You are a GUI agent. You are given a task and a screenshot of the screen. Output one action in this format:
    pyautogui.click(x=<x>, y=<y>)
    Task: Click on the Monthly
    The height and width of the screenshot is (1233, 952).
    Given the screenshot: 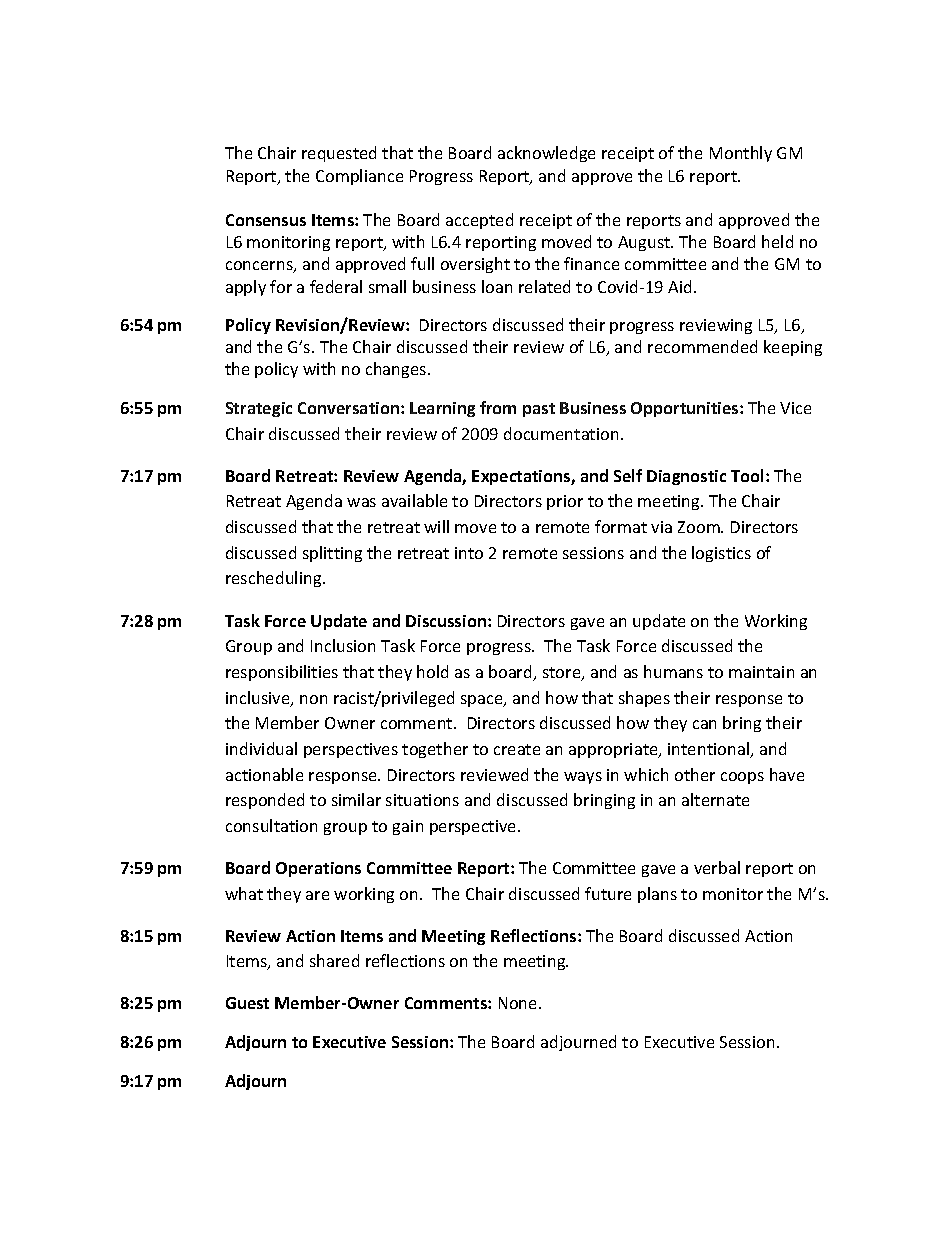 What is the action you would take?
    pyautogui.click(x=741, y=154)
